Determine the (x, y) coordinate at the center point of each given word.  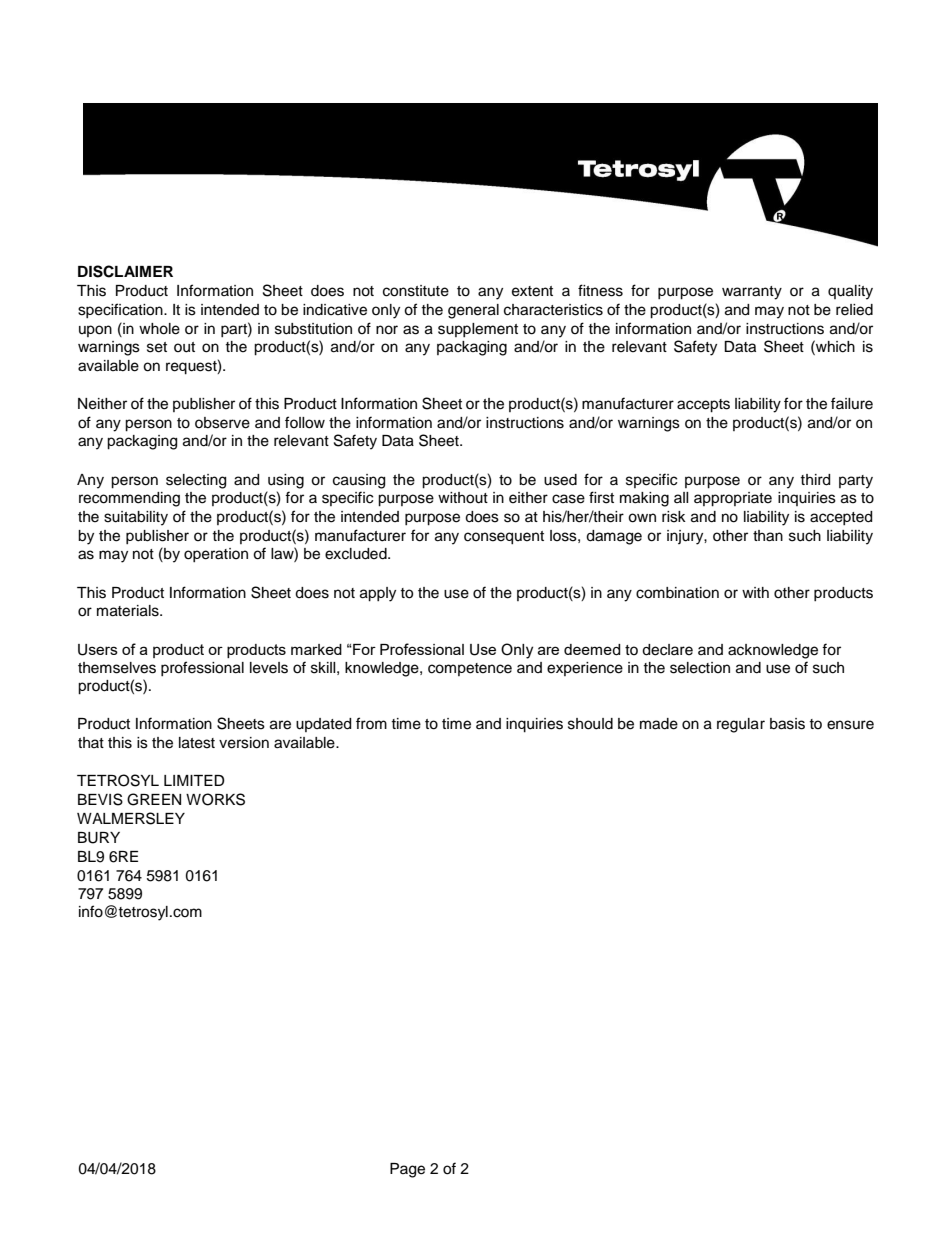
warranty (752, 293)
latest (197, 743)
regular (741, 725)
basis (787, 724)
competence (470, 669)
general (473, 311)
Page (407, 1170)
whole (159, 329)
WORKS (215, 799)
